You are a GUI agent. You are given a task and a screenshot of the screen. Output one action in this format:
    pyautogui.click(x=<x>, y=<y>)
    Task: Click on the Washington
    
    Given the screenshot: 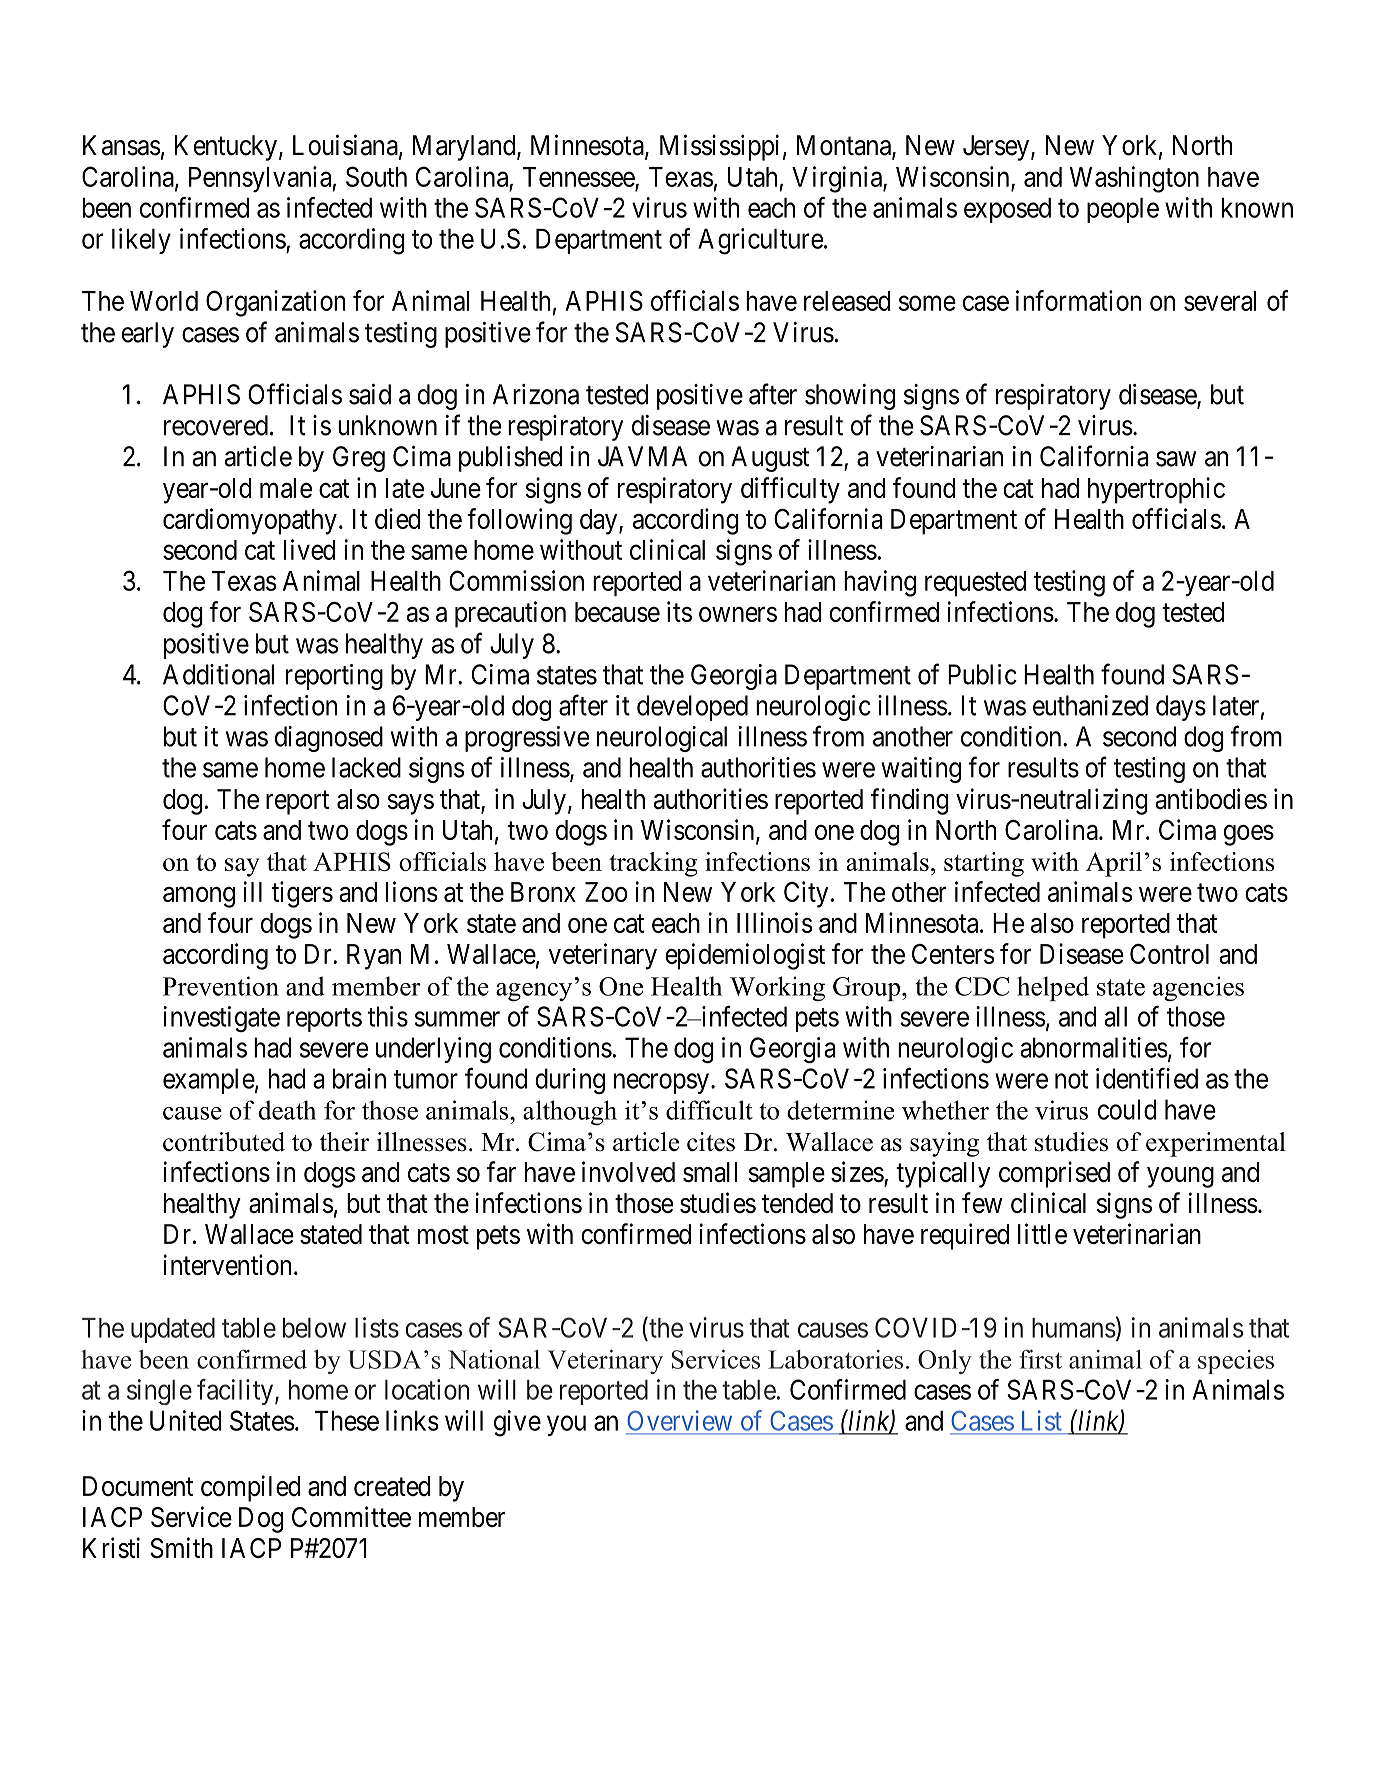 What is the action you would take?
    pyautogui.click(x=1134, y=179)
